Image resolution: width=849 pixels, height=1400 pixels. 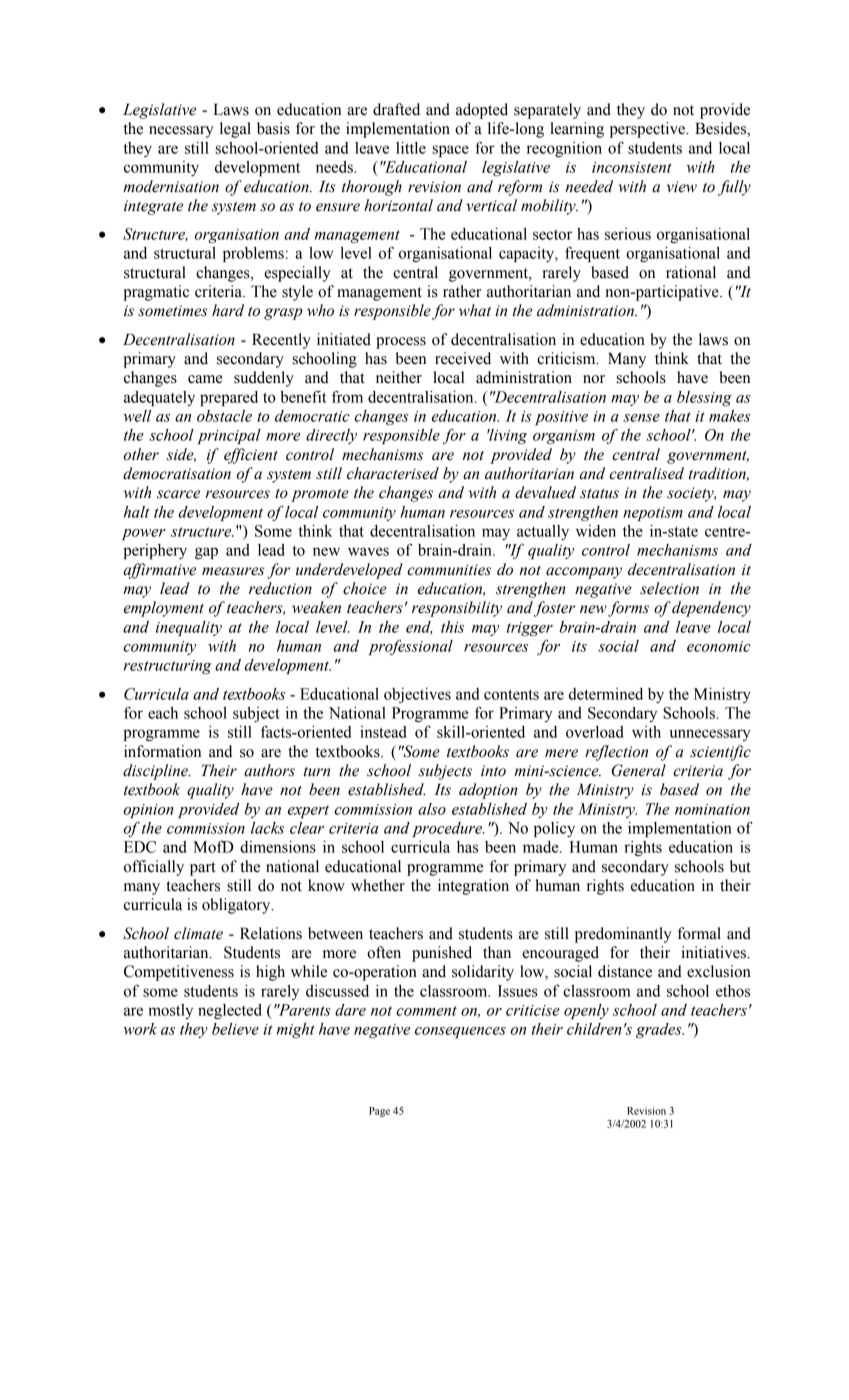 What do you see at coordinates (457, 609) in the screenshot?
I see `responsibility` at bounding box center [457, 609].
